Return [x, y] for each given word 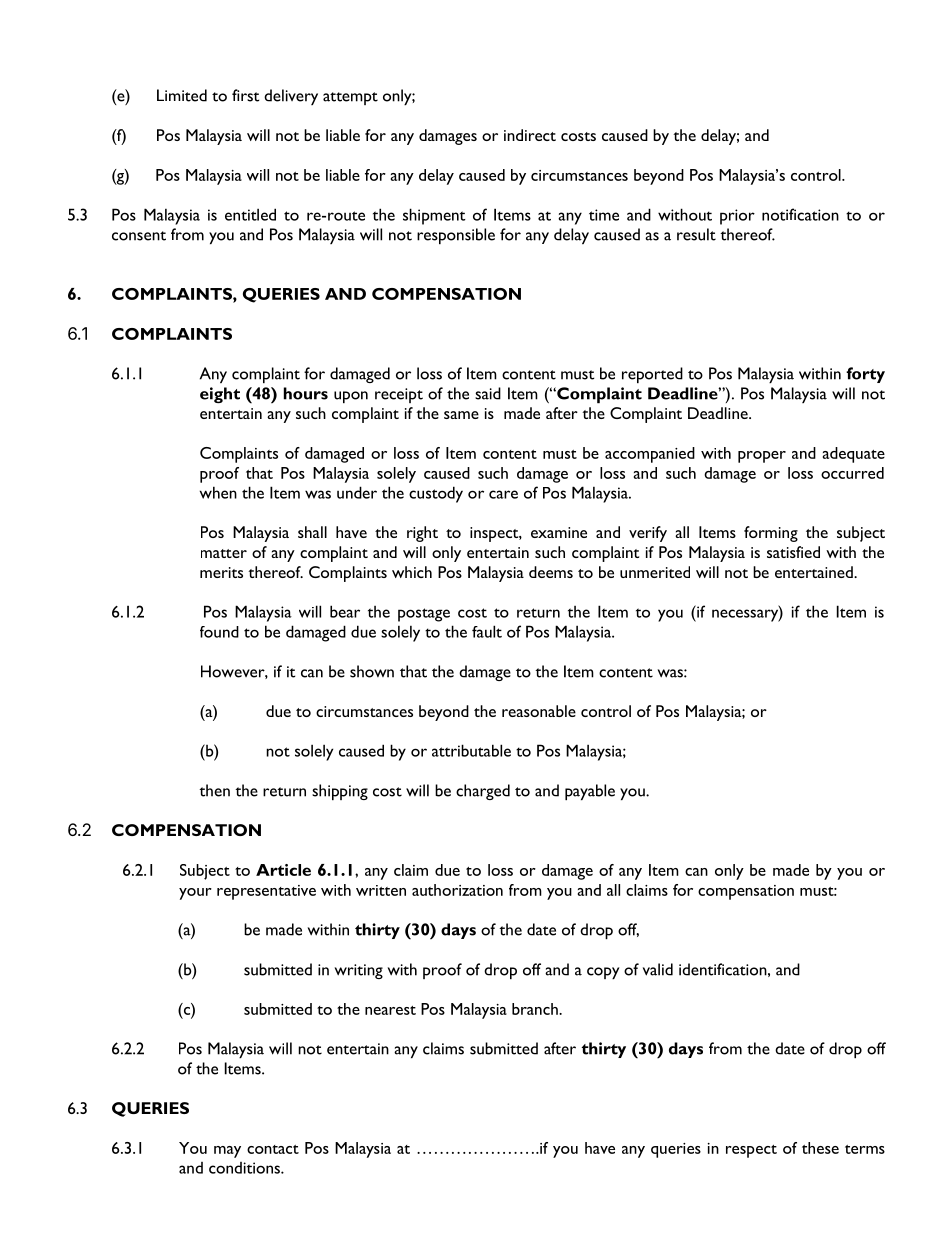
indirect [530, 135]
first [245, 95]
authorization [457, 890]
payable [590, 792]
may [227, 1152]
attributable [471, 750]
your [195, 894]
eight [220, 395]
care [503, 494]
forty [865, 375]
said [488, 393]
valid [658, 969]
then [214, 790]
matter [224, 553]
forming [771, 534]
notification [800, 214]
